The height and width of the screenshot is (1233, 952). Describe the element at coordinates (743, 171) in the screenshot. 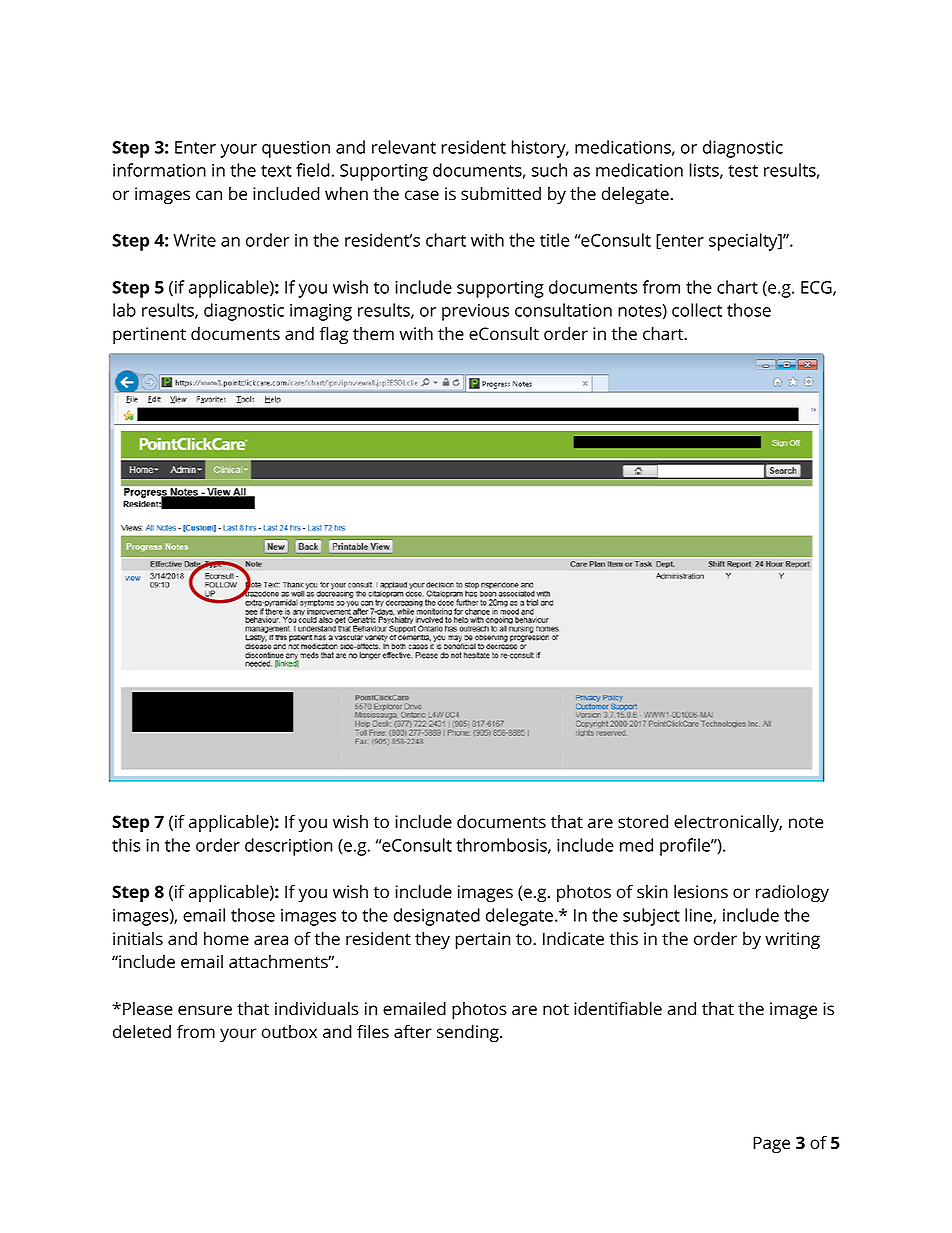

I see `test` at that location.
